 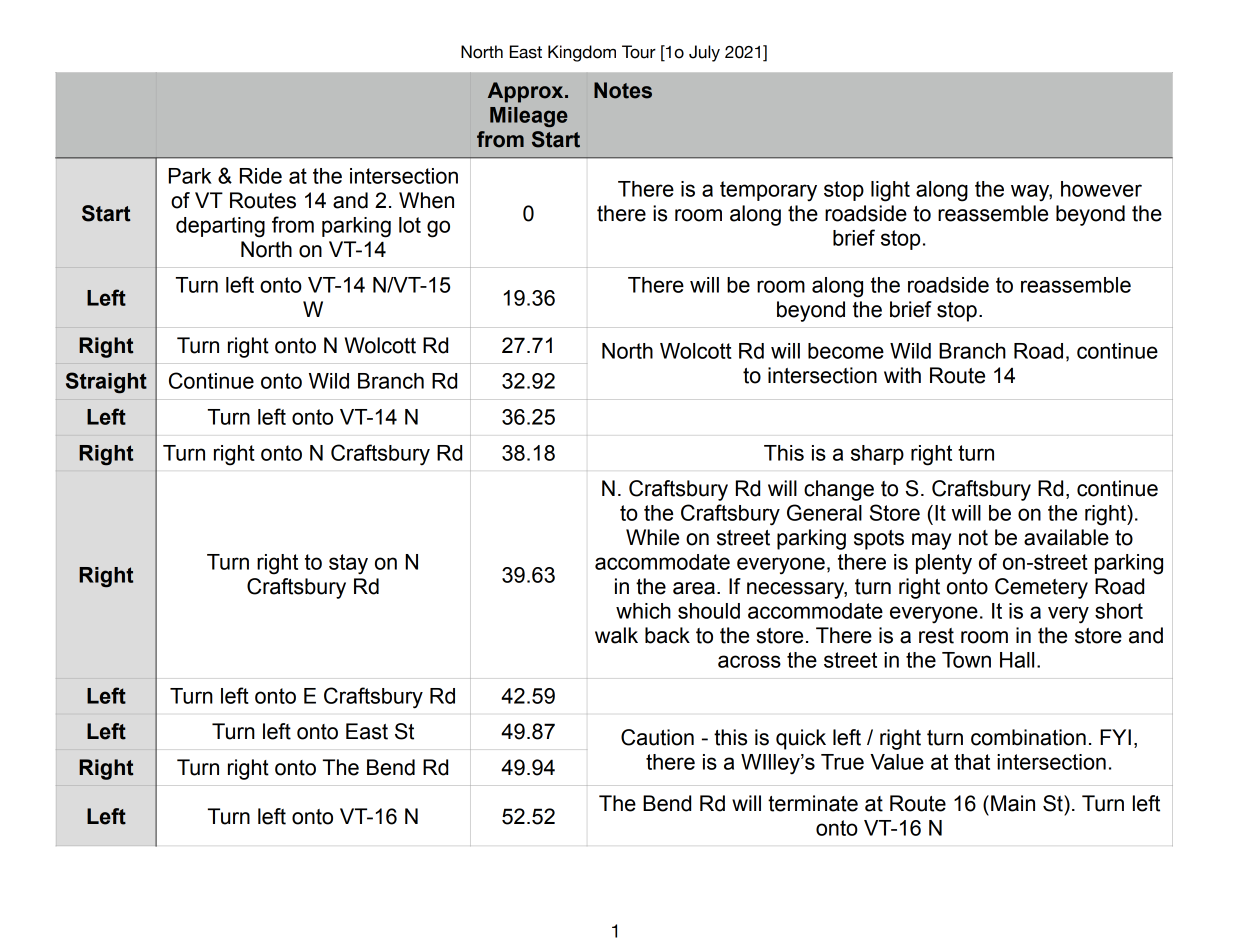 What do you see at coordinates (813, 803) in the document?
I see `terminate` at bounding box center [813, 803].
